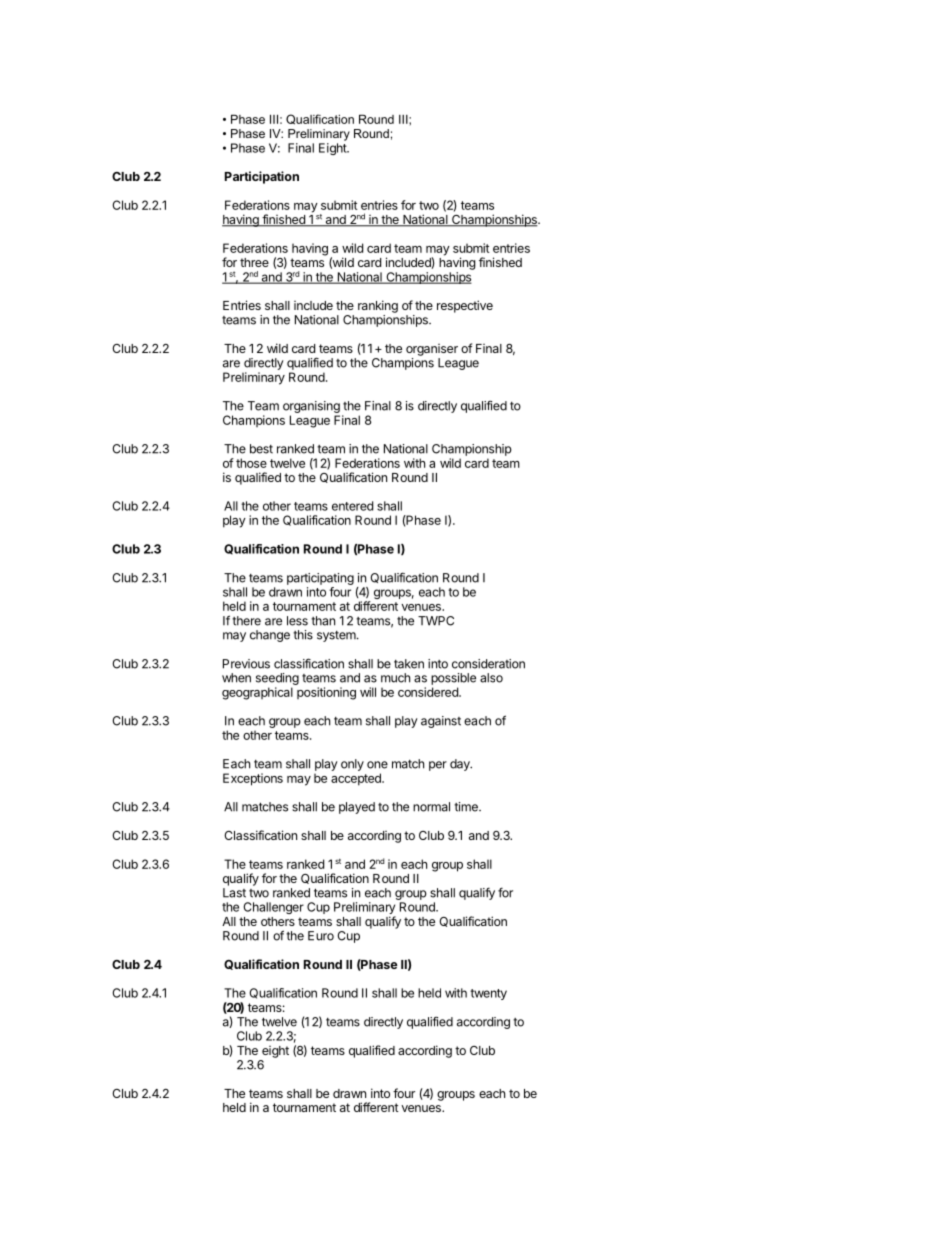 The height and width of the screenshot is (1233, 952). What do you see at coordinates (321, 936) in the screenshot?
I see `Euro` at bounding box center [321, 936].
